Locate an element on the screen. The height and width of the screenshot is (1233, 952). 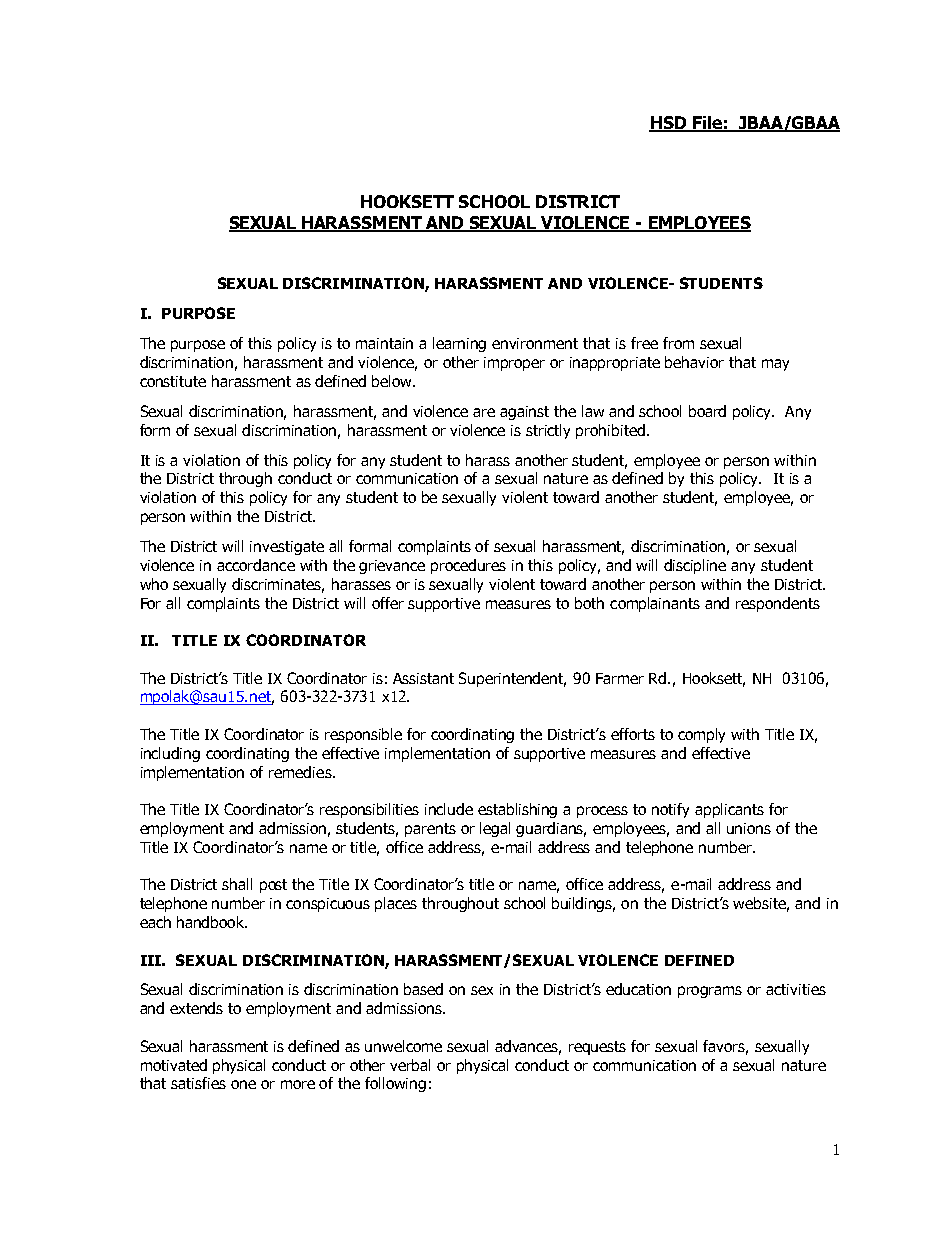
behavior is located at coordinates (694, 362).
